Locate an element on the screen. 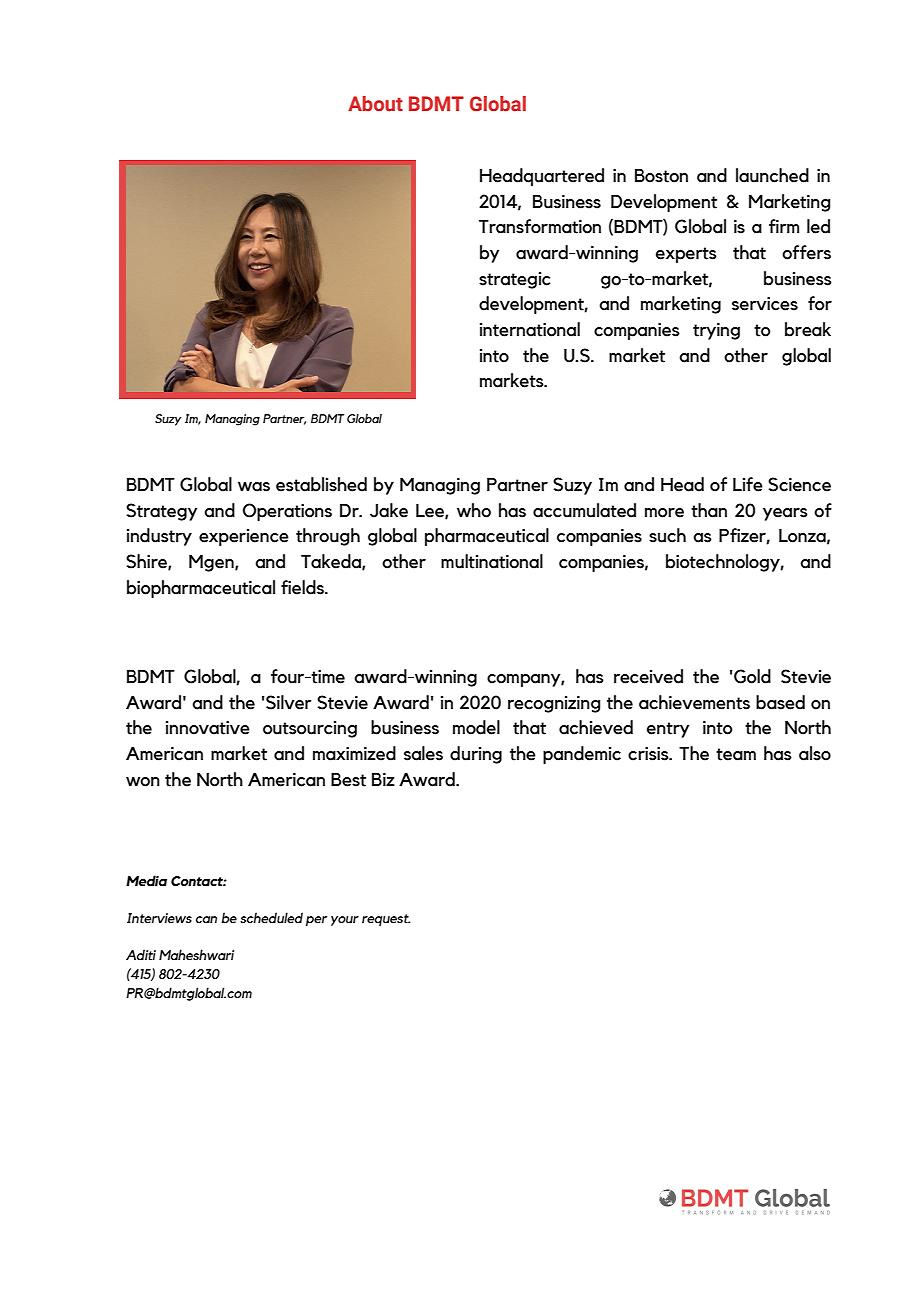 Image resolution: width=924 pixels, height=1308 pixels. launched is located at coordinates (772, 175).
